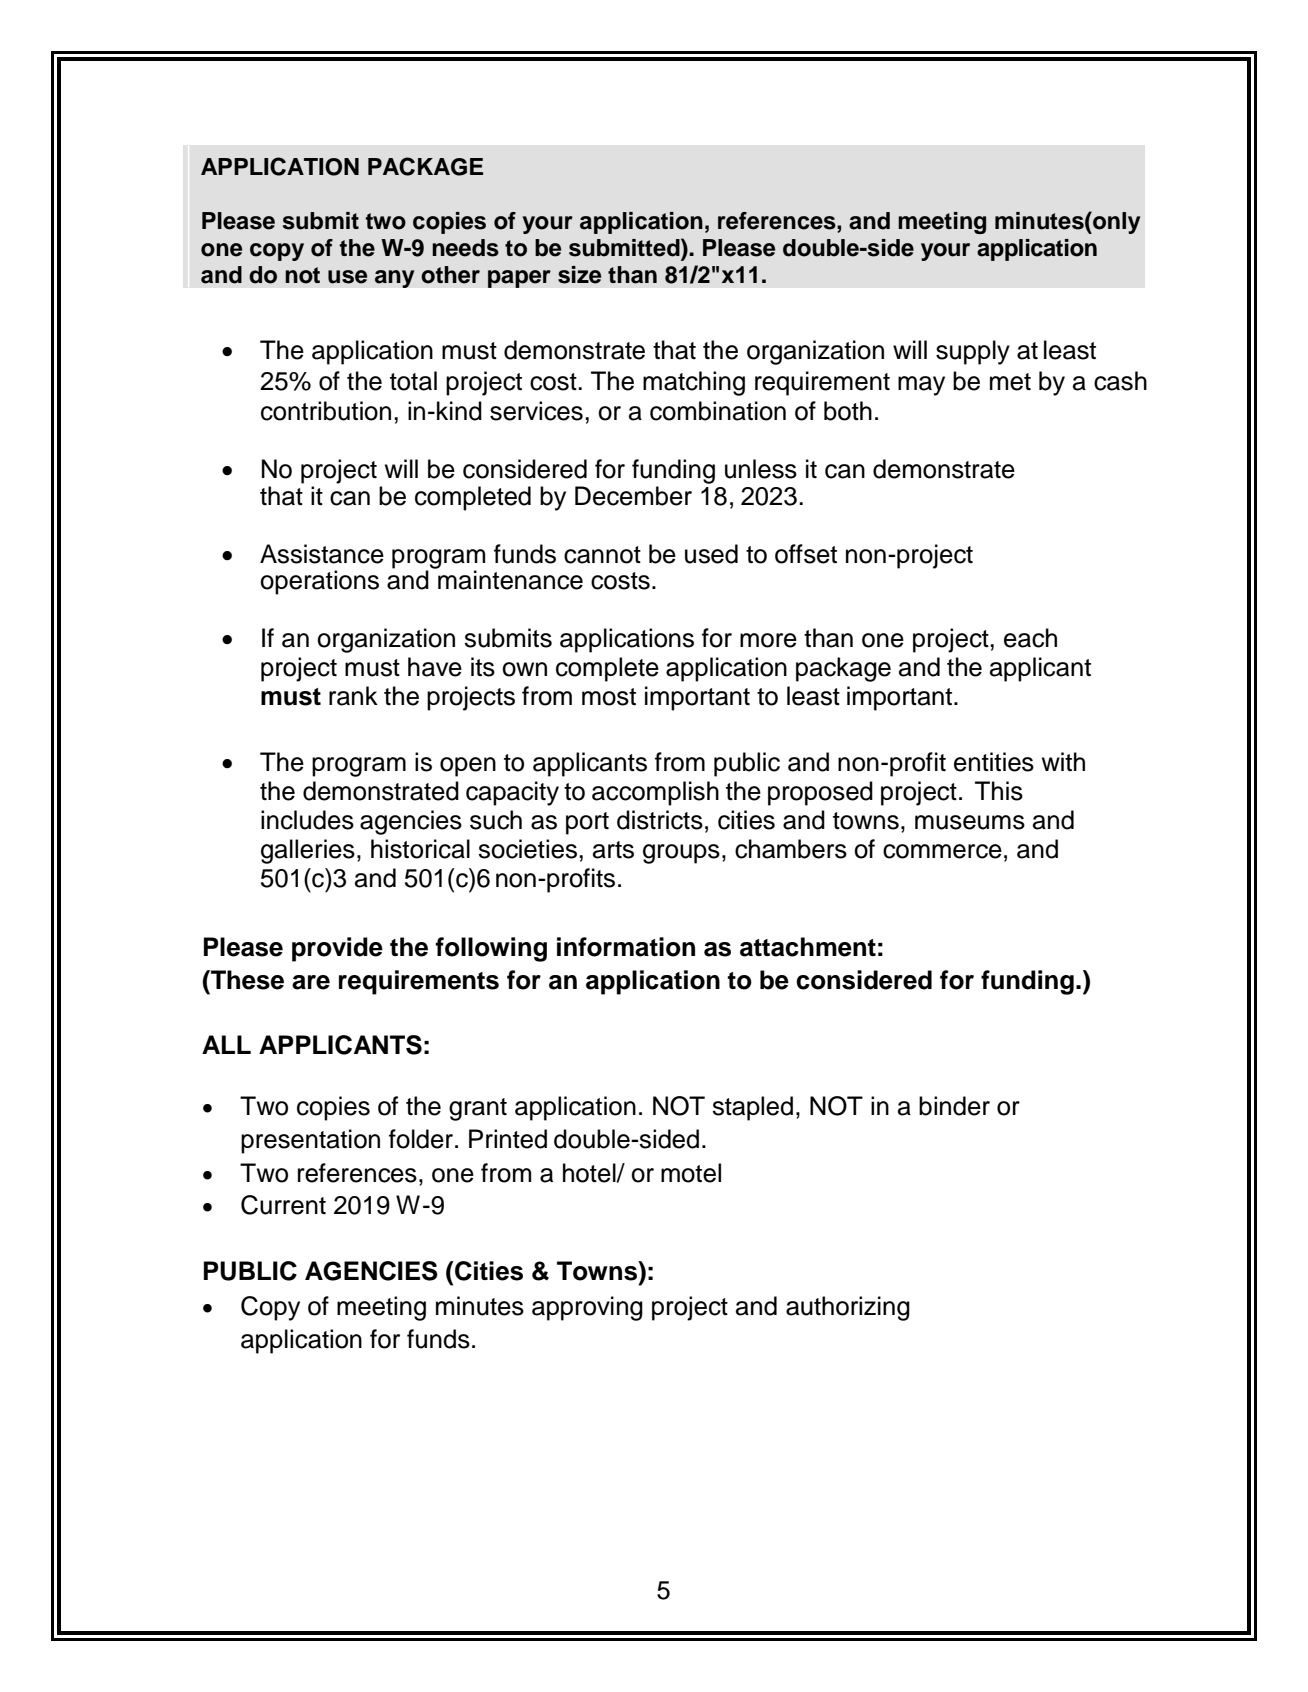 This screenshot has height=1692, width=1308. Describe the element at coordinates (973, 352) in the screenshot. I see `supply` at that location.
